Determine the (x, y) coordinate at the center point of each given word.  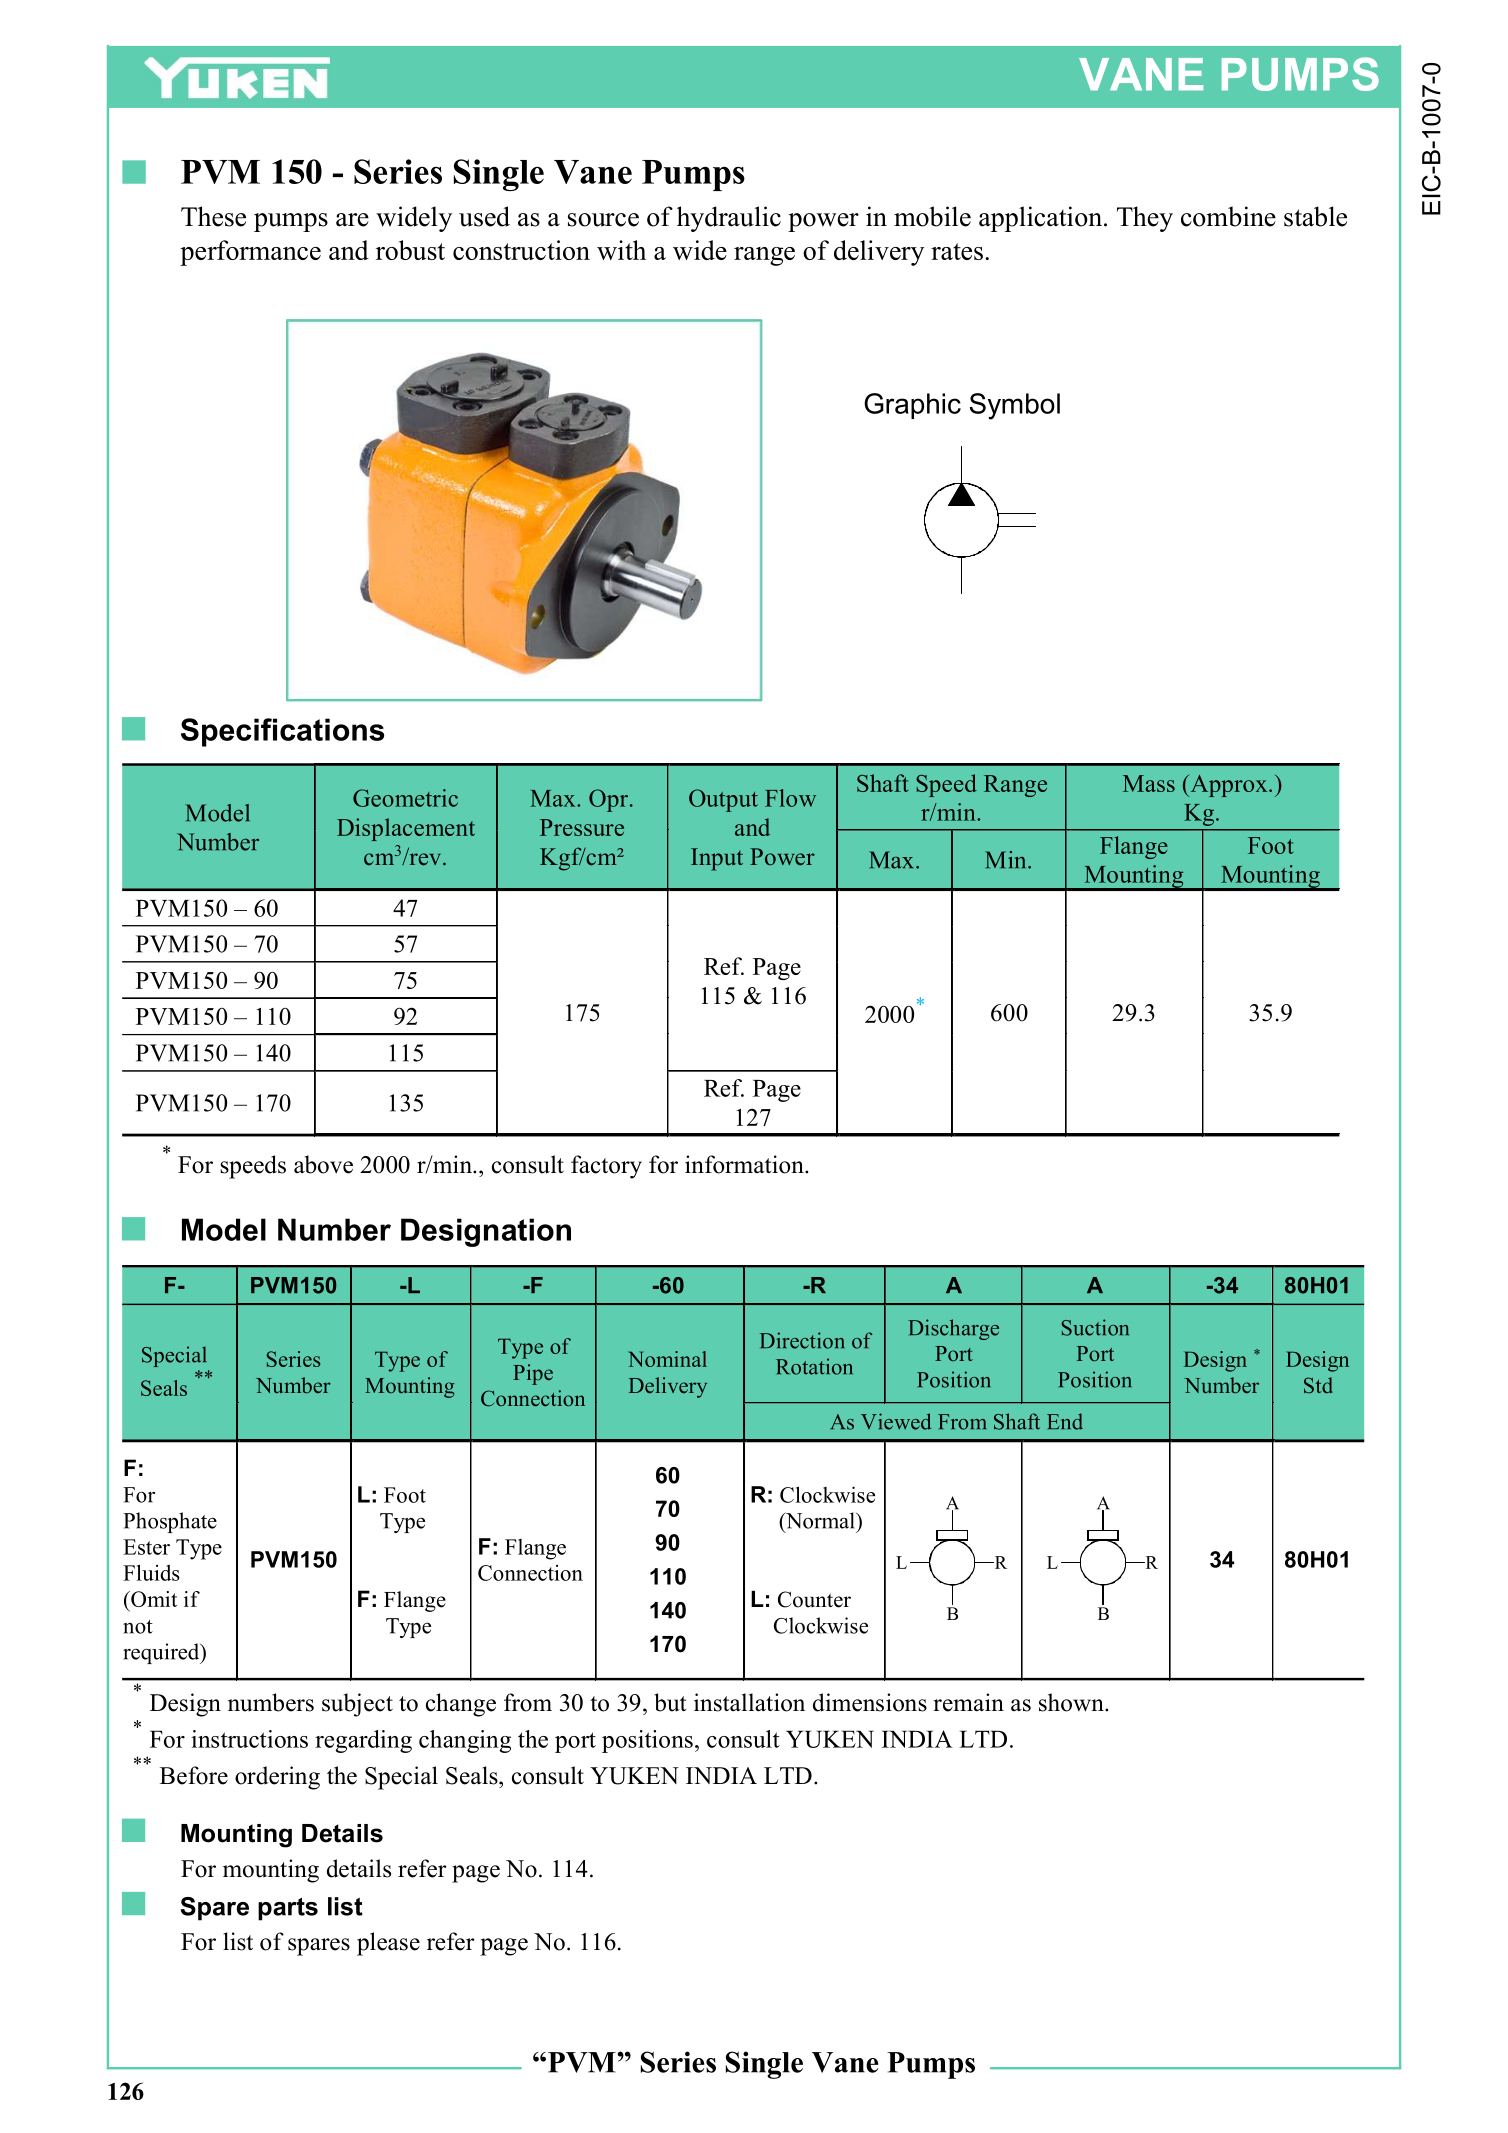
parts (288, 1909)
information (745, 1164)
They (1145, 219)
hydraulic (729, 219)
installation (749, 1702)
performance (250, 253)
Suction (1095, 1327)
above (323, 1164)
